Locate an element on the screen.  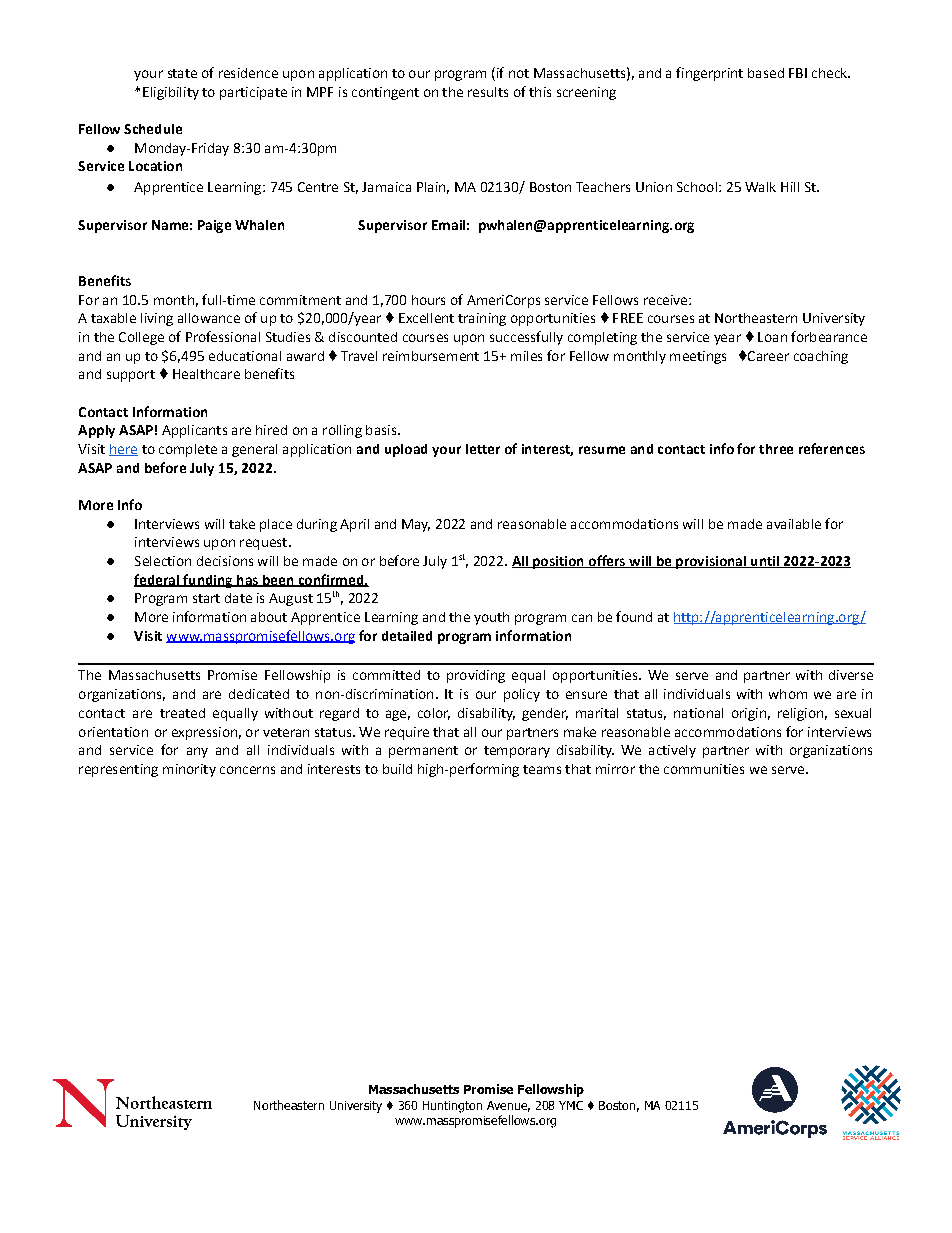
Huntington is located at coordinates (452, 1107).
